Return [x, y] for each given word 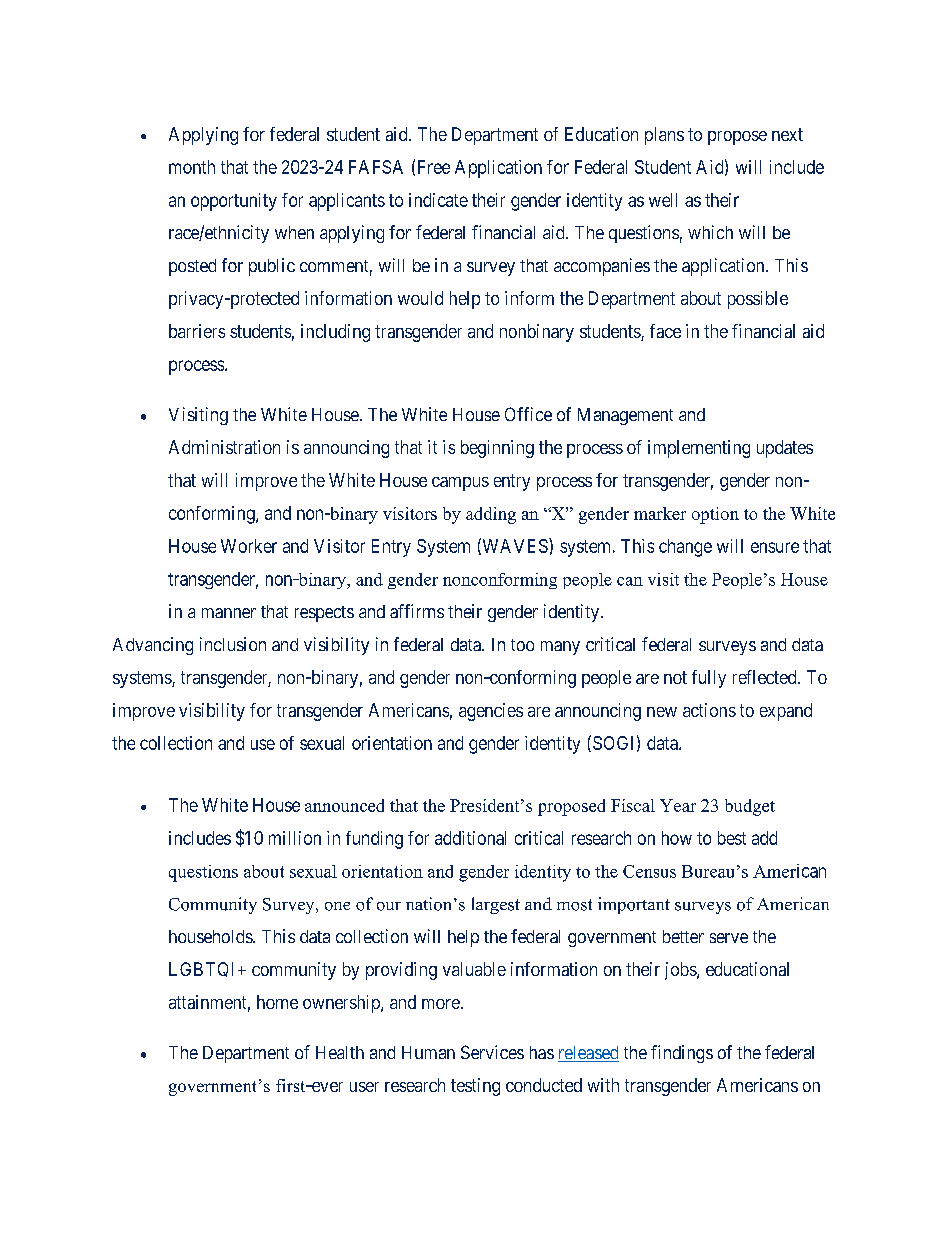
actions [709, 710]
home [277, 1002]
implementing [699, 449]
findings [682, 1054]
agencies [491, 712]
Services [492, 1052]
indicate [438, 200]
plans [664, 136]
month [192, 167]
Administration [224, 447]
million [295, 838]
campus [460, 484]
